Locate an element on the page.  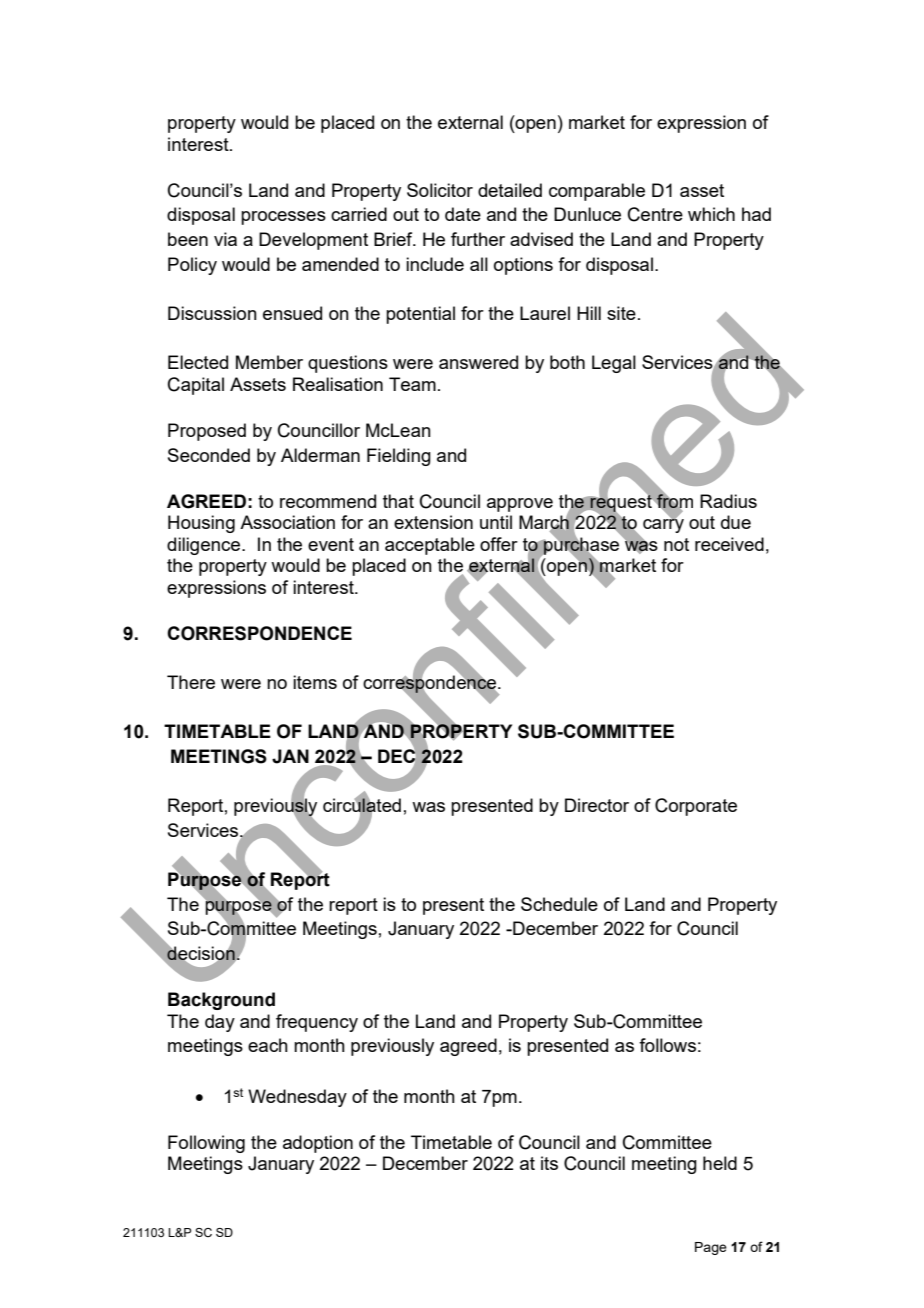
processes is located at coordinates (283, 218).
